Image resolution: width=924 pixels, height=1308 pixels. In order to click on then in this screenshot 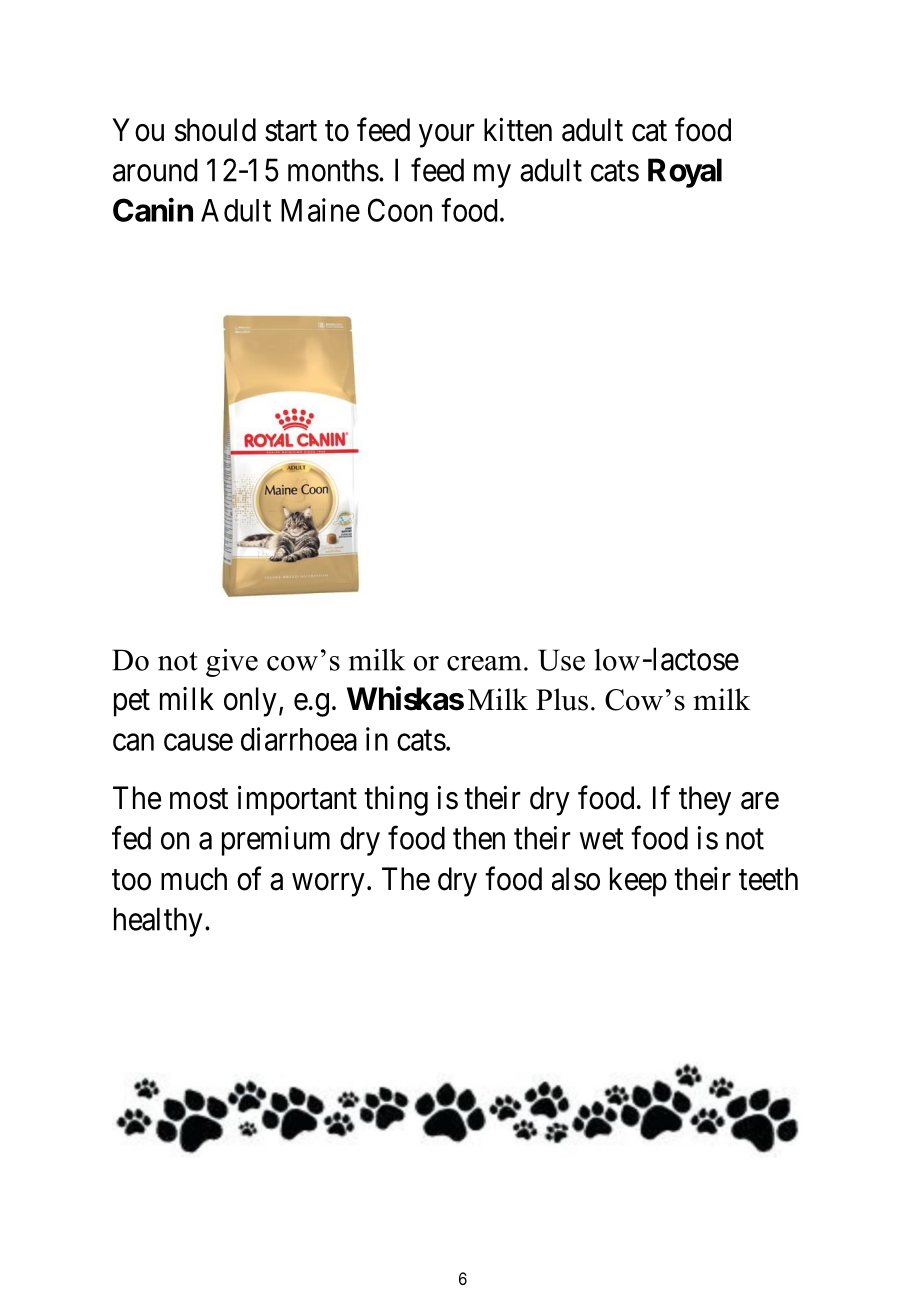, I will do `click(479, 838)`.
